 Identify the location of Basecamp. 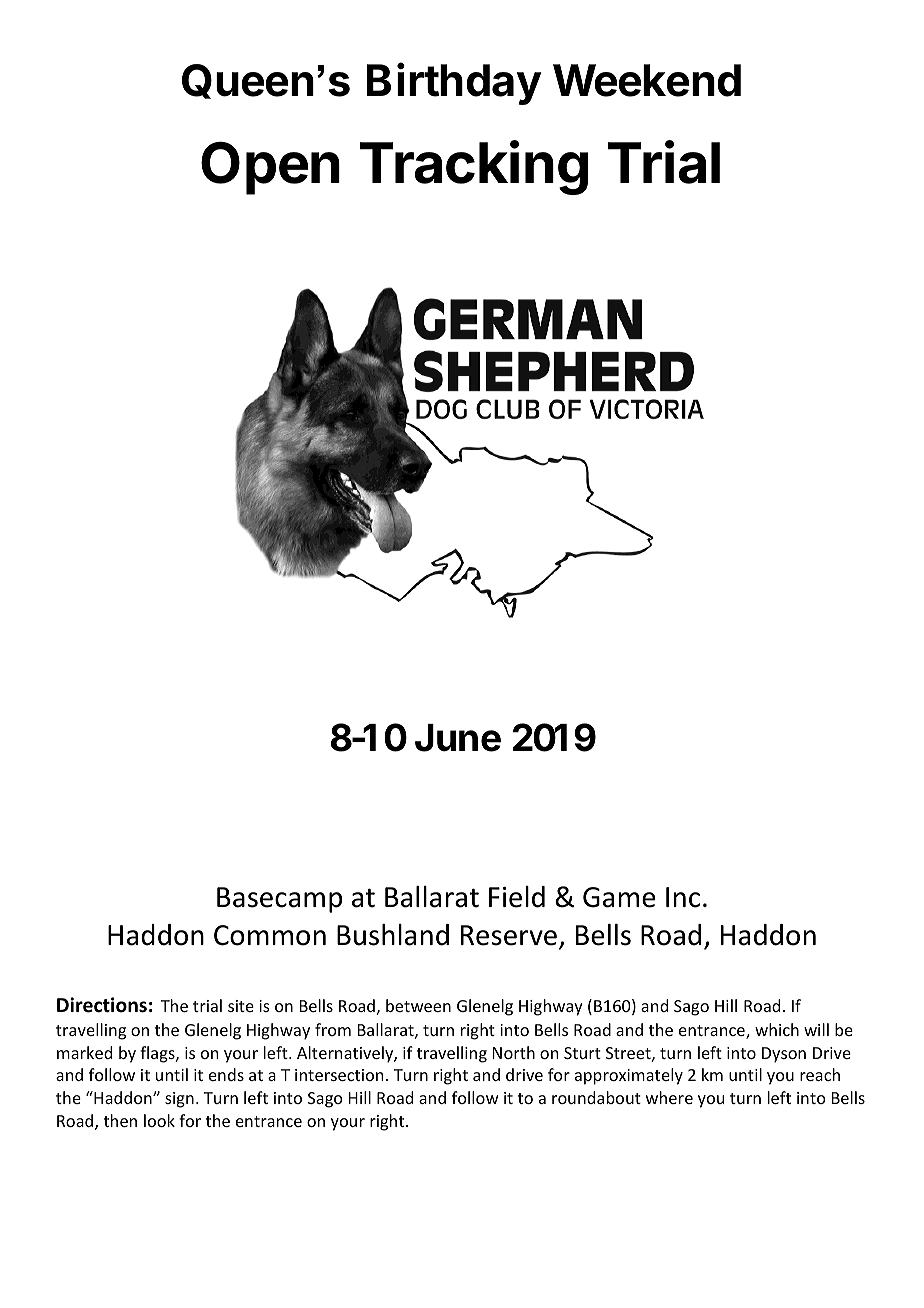
(279, 900).
